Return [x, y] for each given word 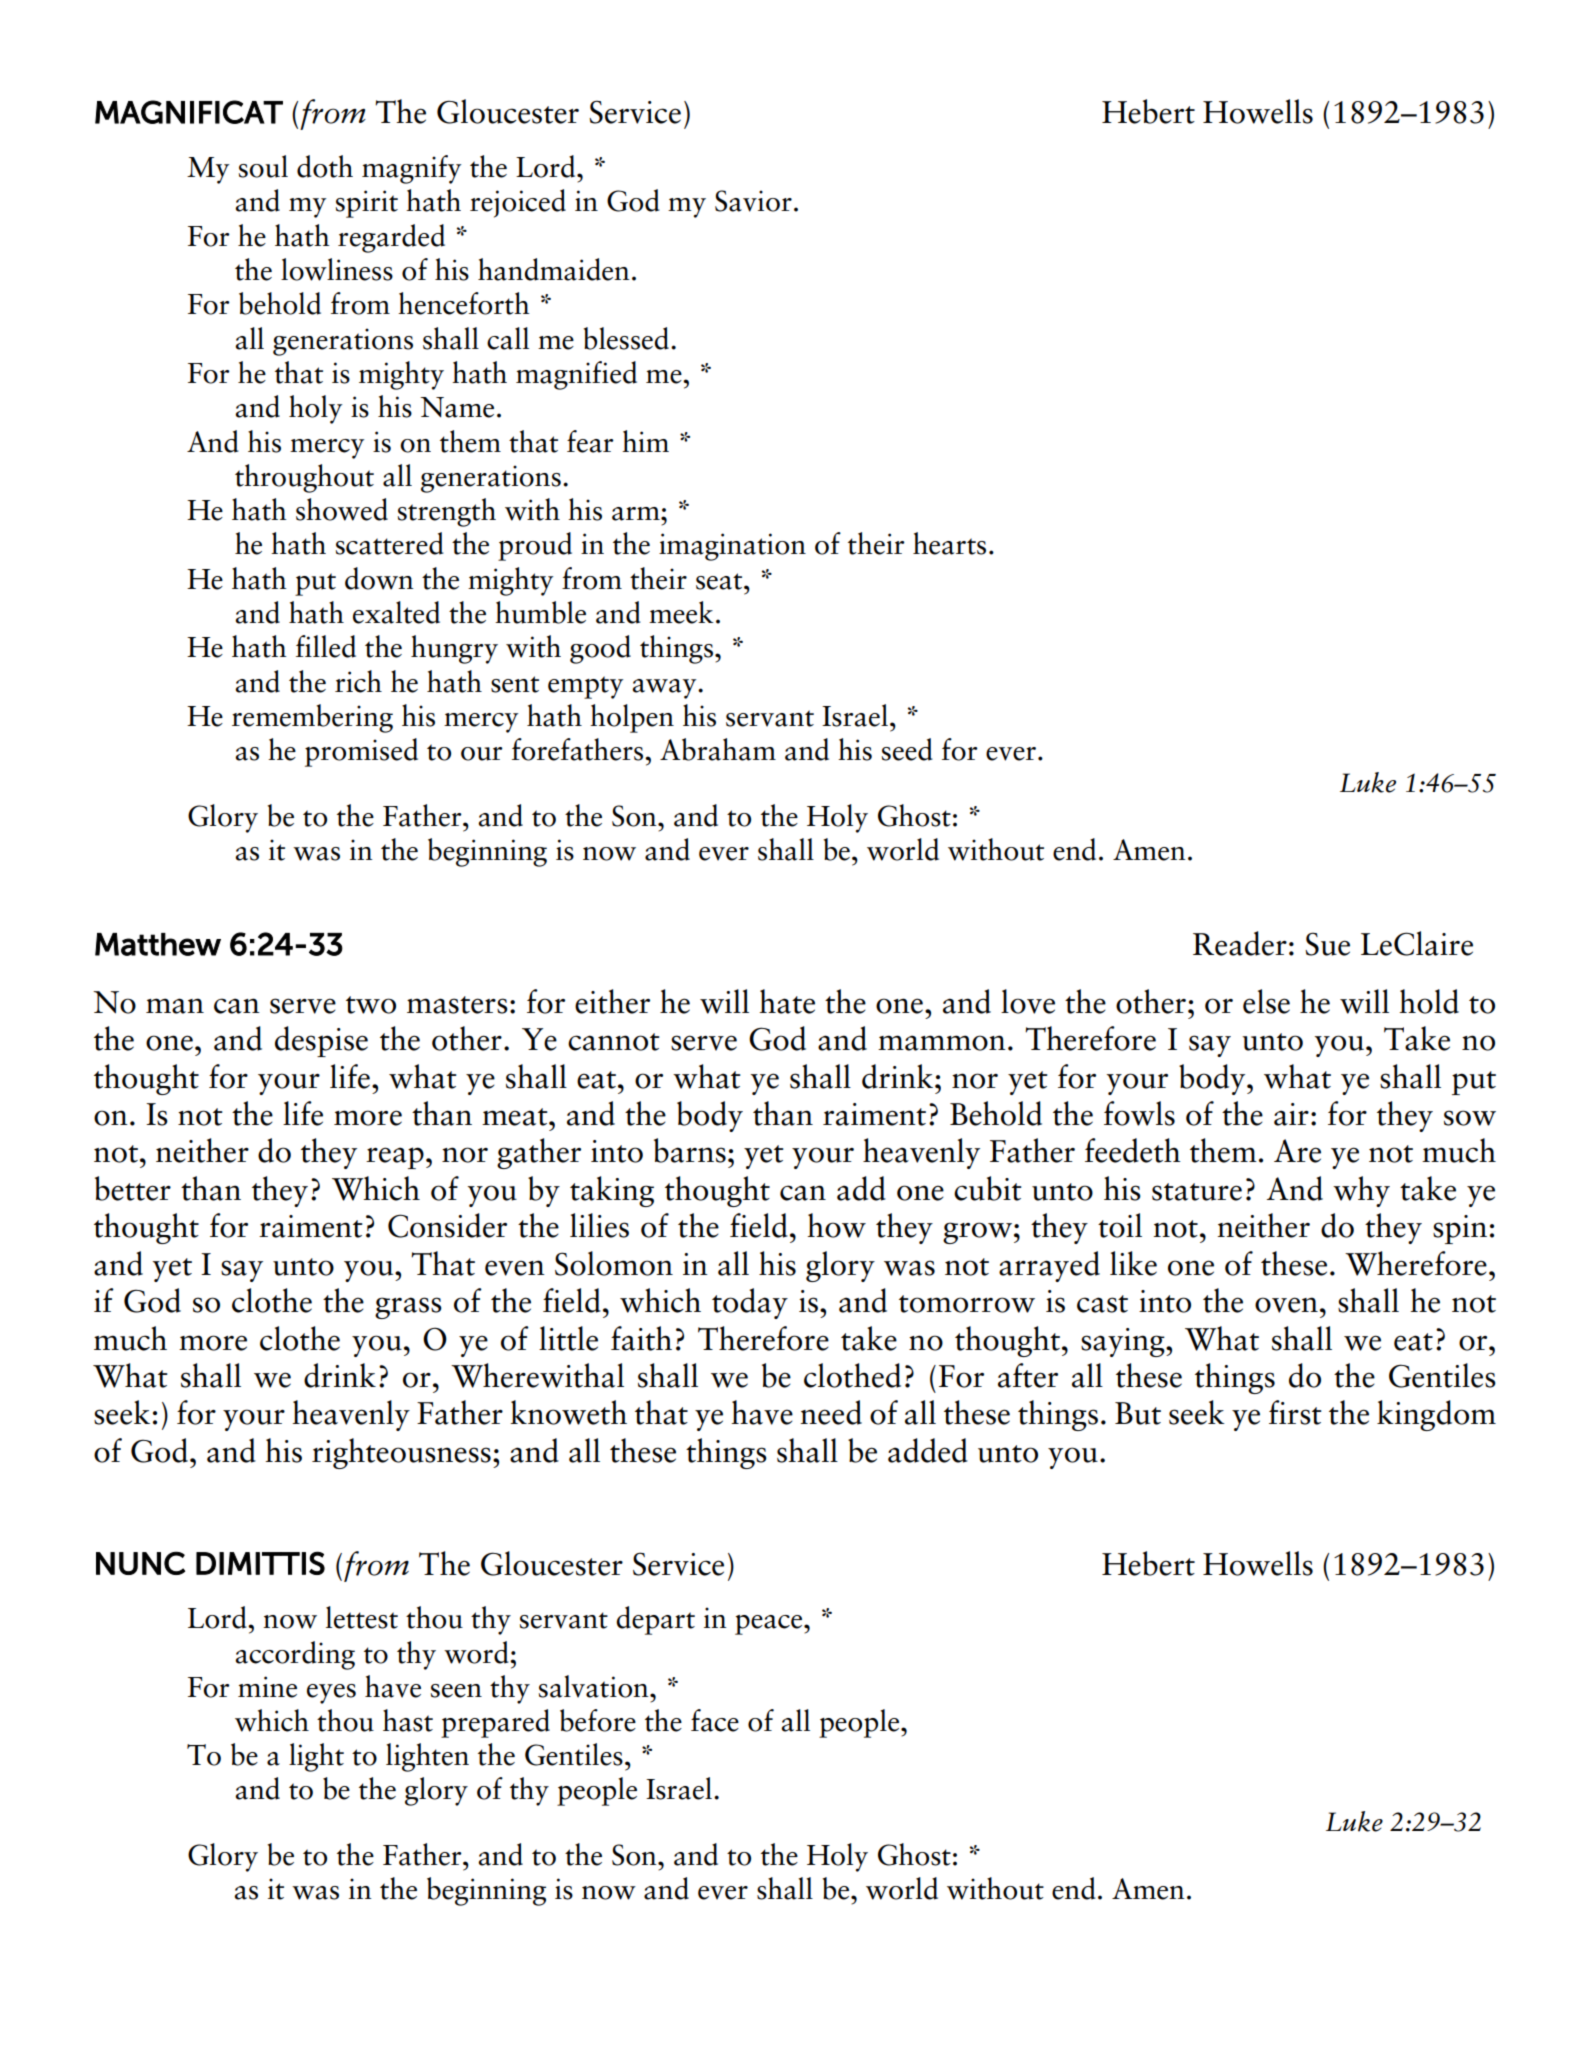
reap [395, 1158]
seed [907, 749]
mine [267, 1687]
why [1361, 1191]
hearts [949, 543]
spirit [367, 204]
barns [690, 1150]
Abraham [718, 749]
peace [770, 1625]
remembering [312, 718]
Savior [753, 201]
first [1295, 1412]
